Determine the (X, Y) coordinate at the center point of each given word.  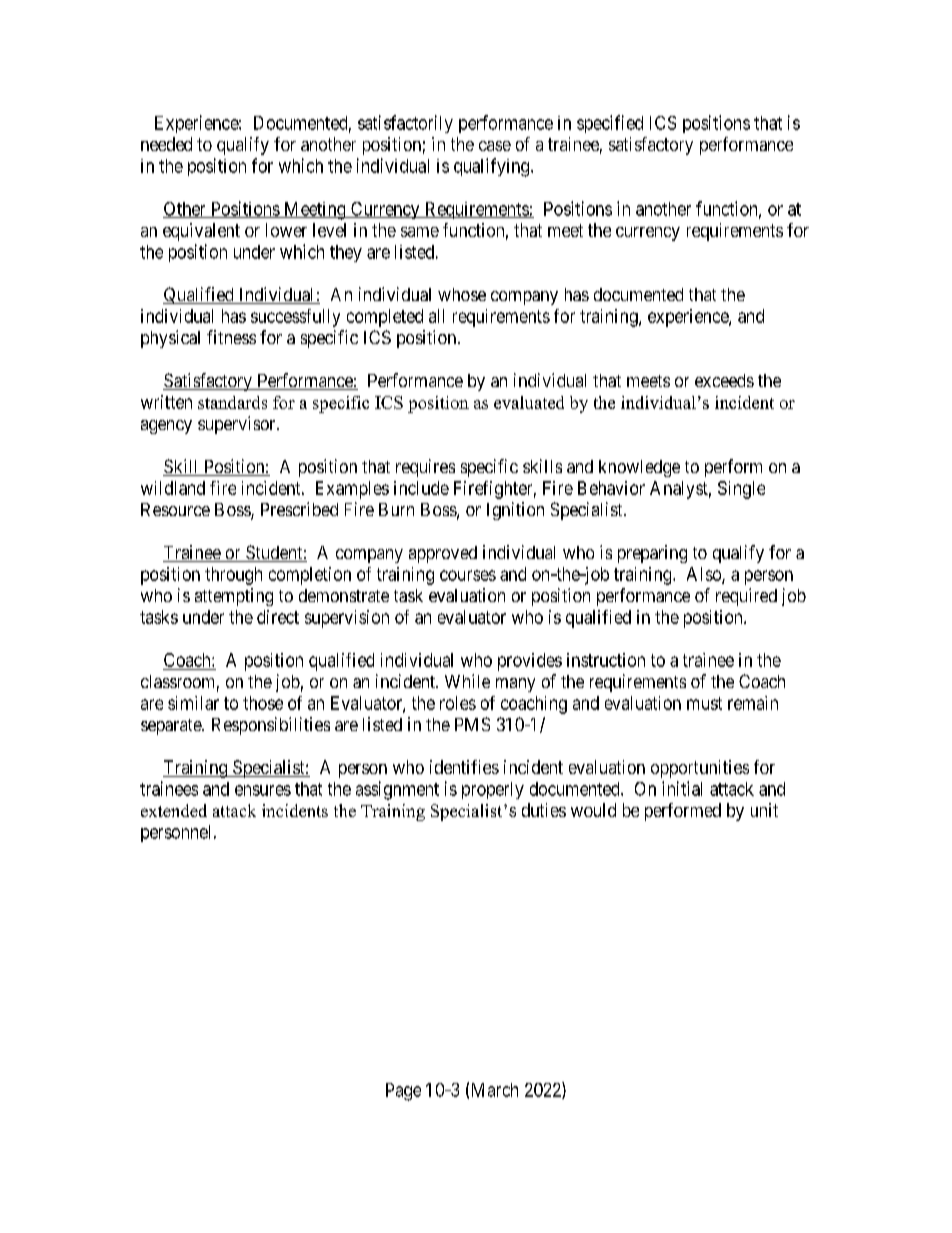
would (593, 810)
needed (166, 144)
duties (544, 810)
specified (610, 124)
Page (403, 1092)
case (495, 146)
